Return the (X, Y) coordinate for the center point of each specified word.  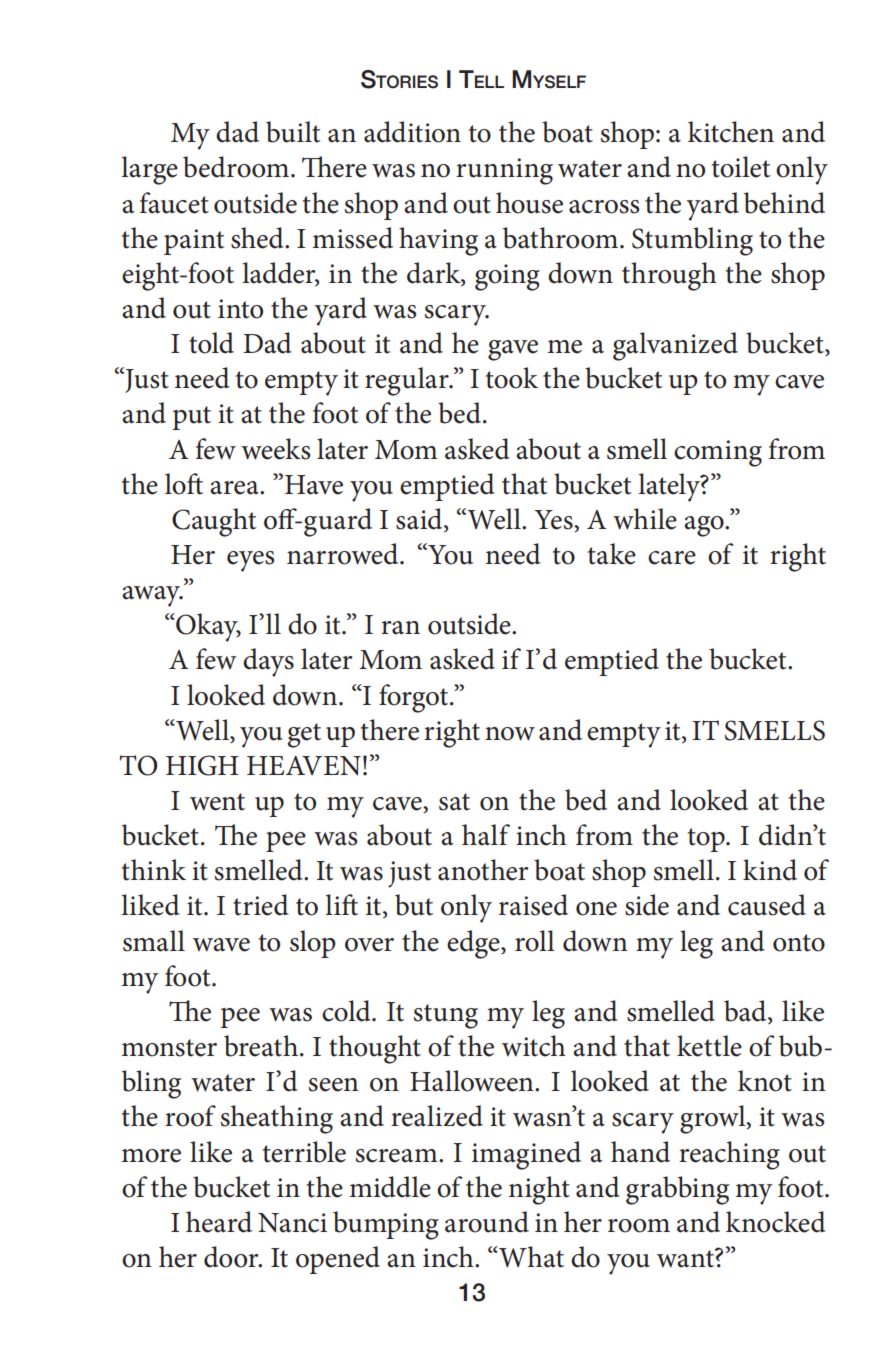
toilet (741, 167)
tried (261, 905)
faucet (174, 203)
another (483, 870)
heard (219, 1222)
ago (705, 526)
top (707, 840)
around (487, 1222)
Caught (214, 522)
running (504, 171)
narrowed (344, 554)
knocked (776, 1222)
